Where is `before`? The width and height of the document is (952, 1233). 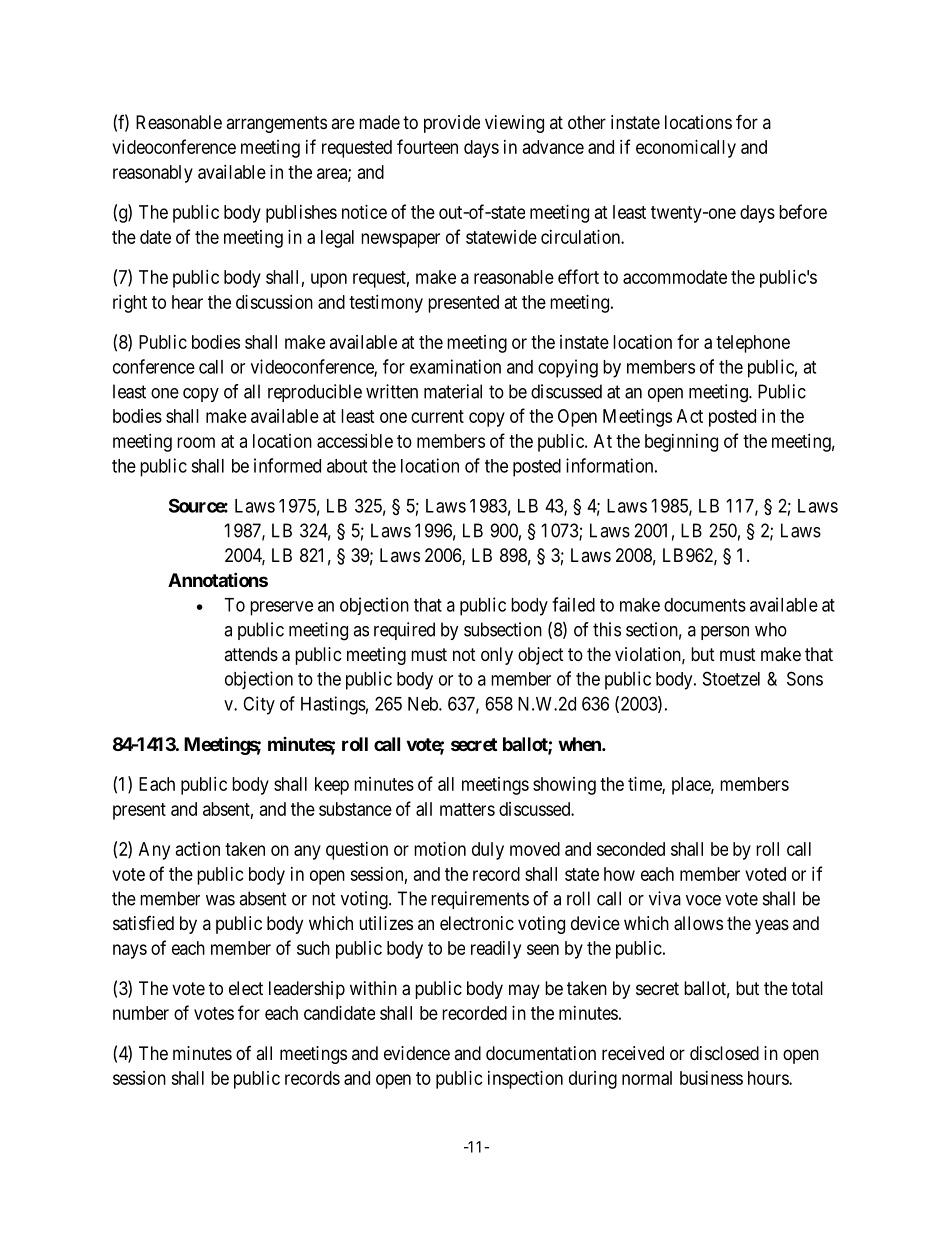 before is located at coordinates (803, 211).
